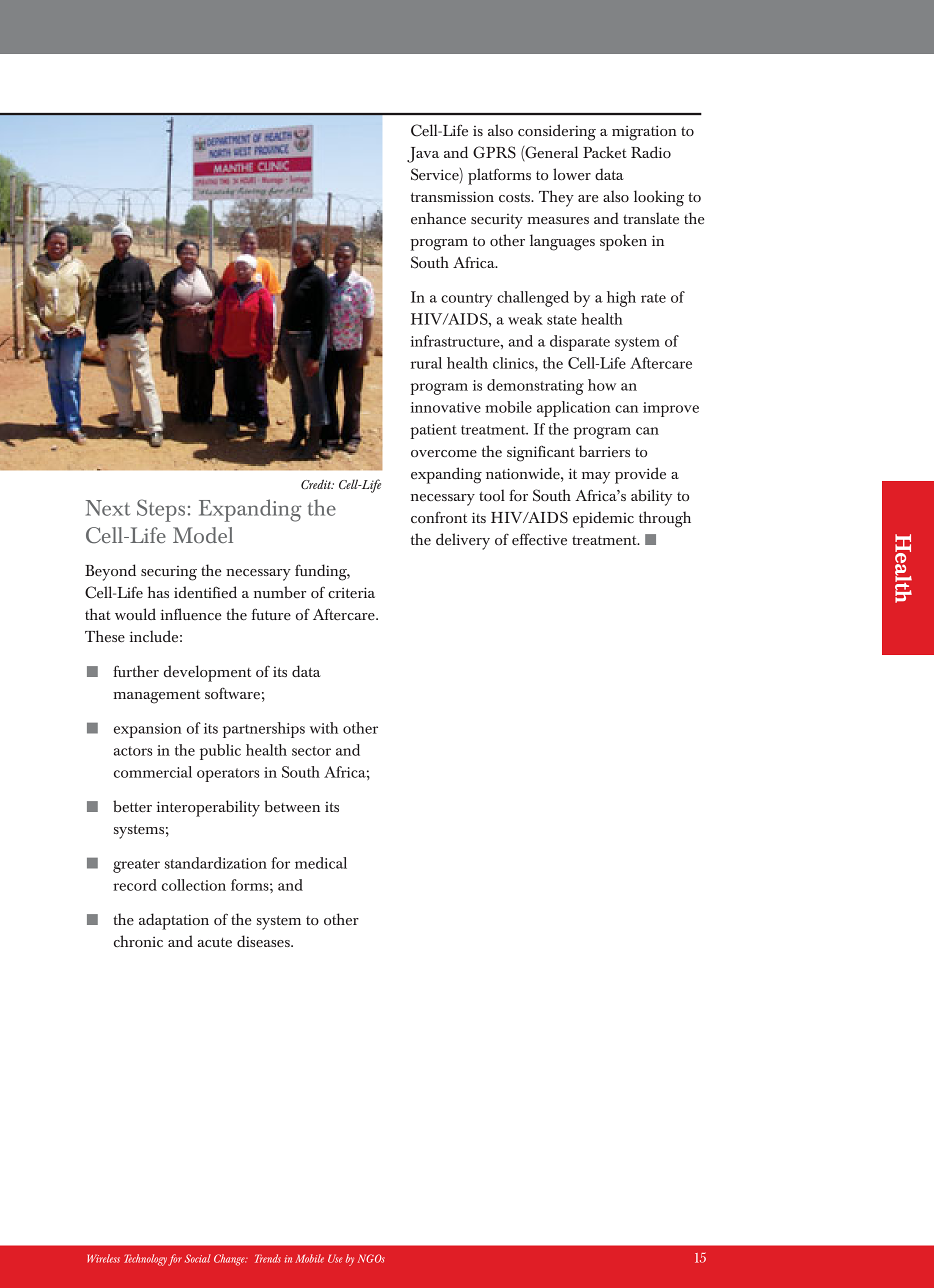 Image resolution: width=934 pixels, height=1288 pixels. Describe the element at coordinates (268, 1258) in the screenshot. I see `Trends` at that location.
